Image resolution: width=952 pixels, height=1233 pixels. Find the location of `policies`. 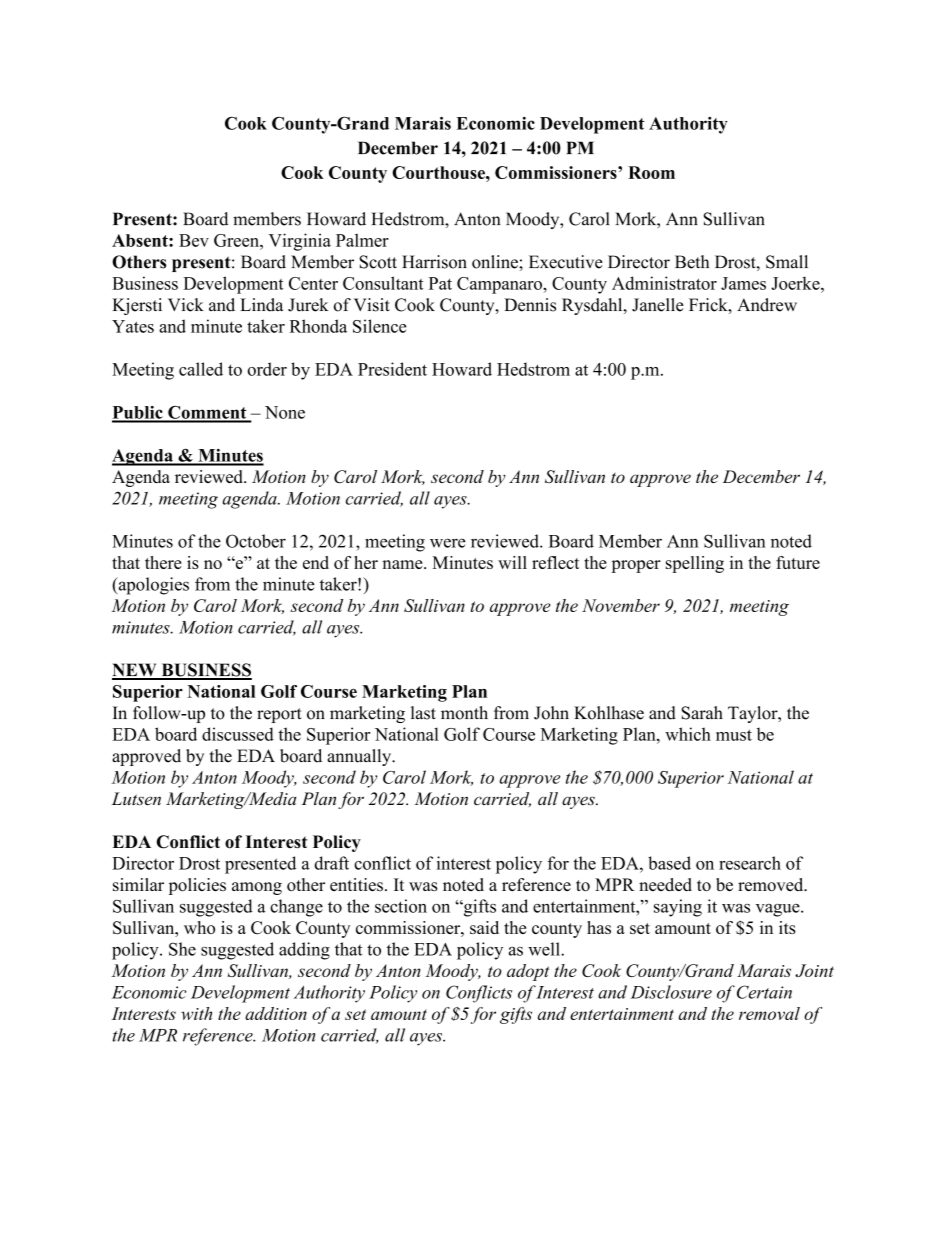

policies is located at coordinates (197, 886).
